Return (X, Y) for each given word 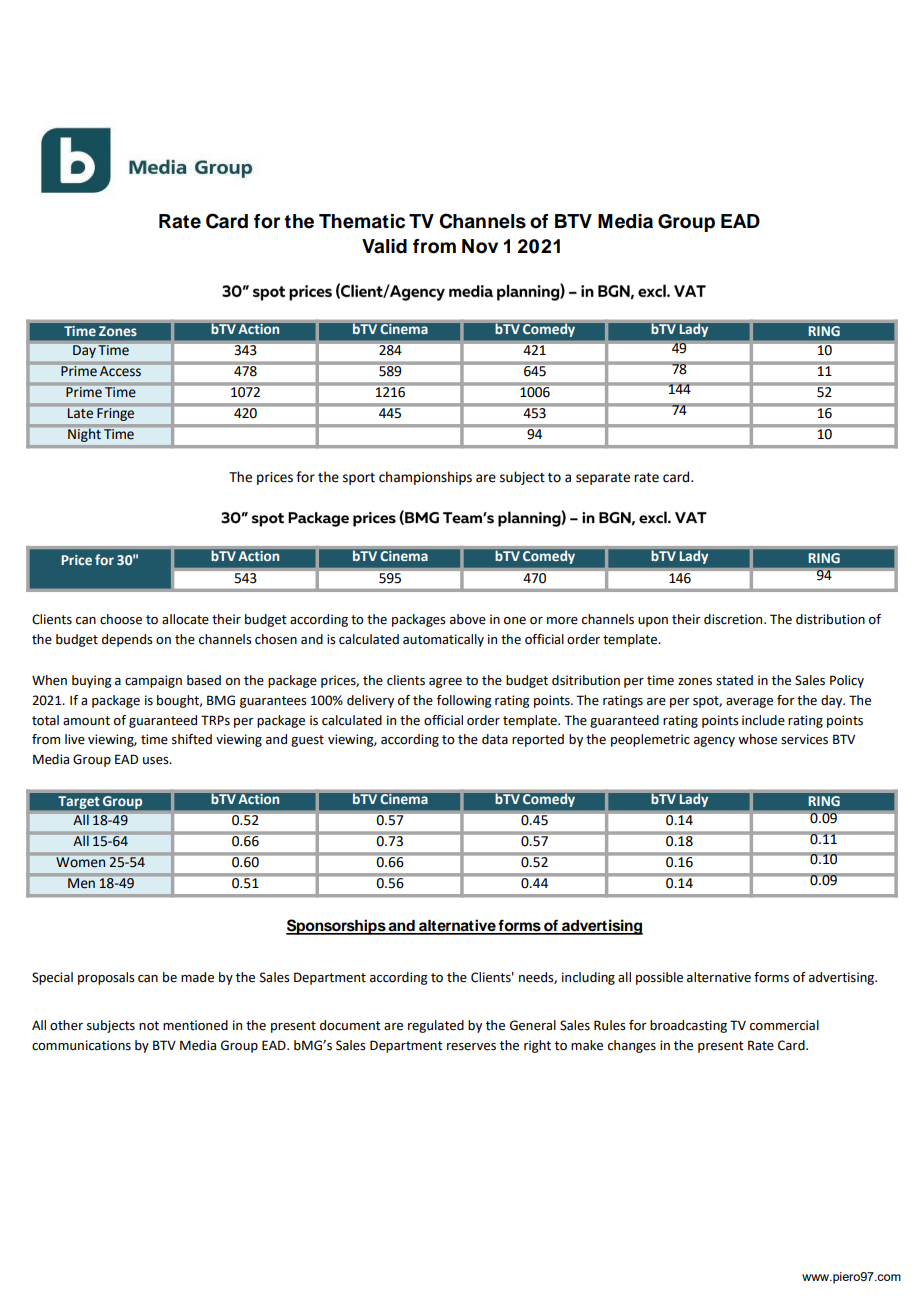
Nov (480, 246)
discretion (734, 619)
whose (757, 739)
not (149, 1026)
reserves (471, 1047)
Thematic (362, 221)
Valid (384, 246)
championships (425, 478)
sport (359, 479)
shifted (192, 739)
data (495, 739)
